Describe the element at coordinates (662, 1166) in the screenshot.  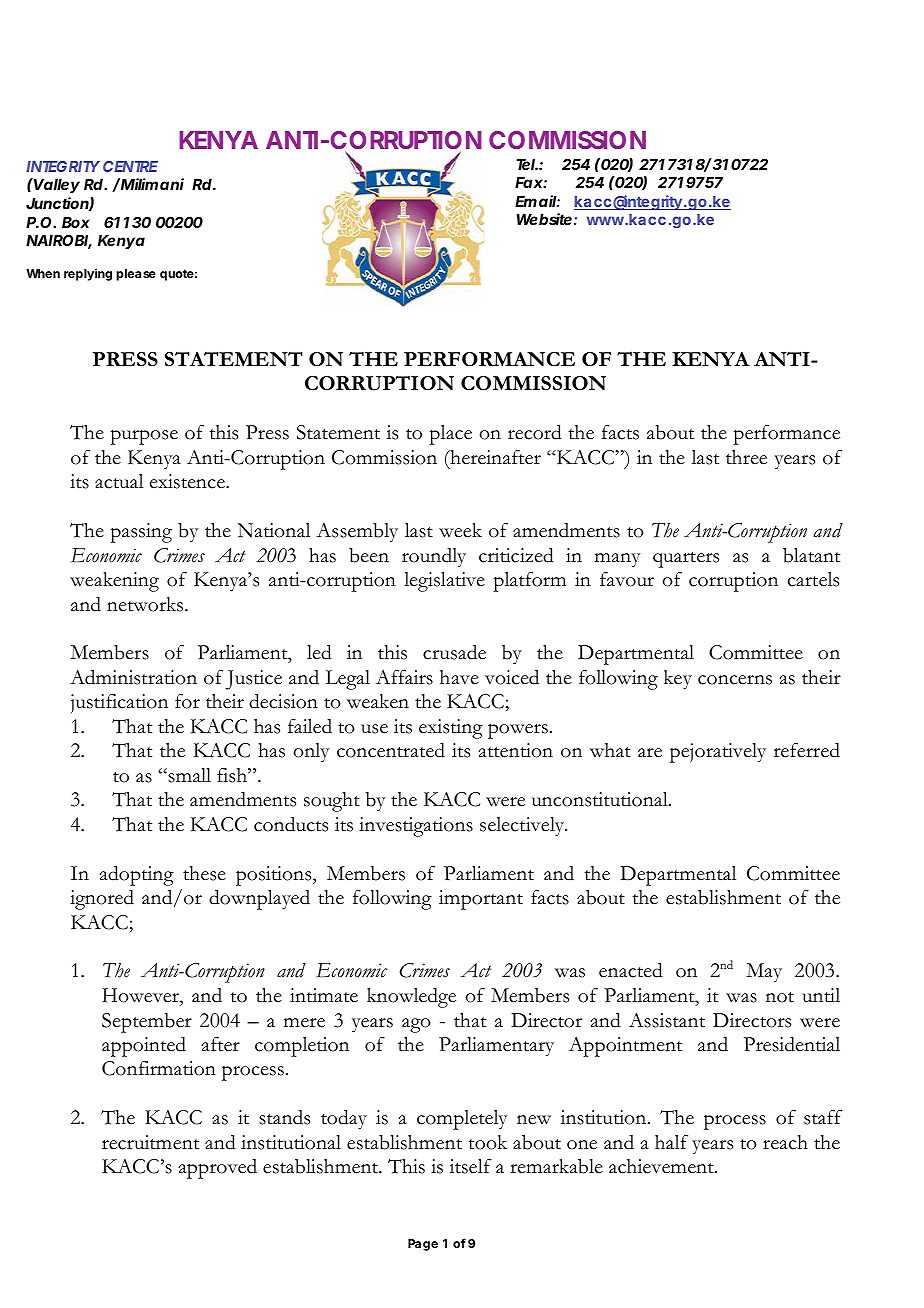
I see `achievement` at that location.
